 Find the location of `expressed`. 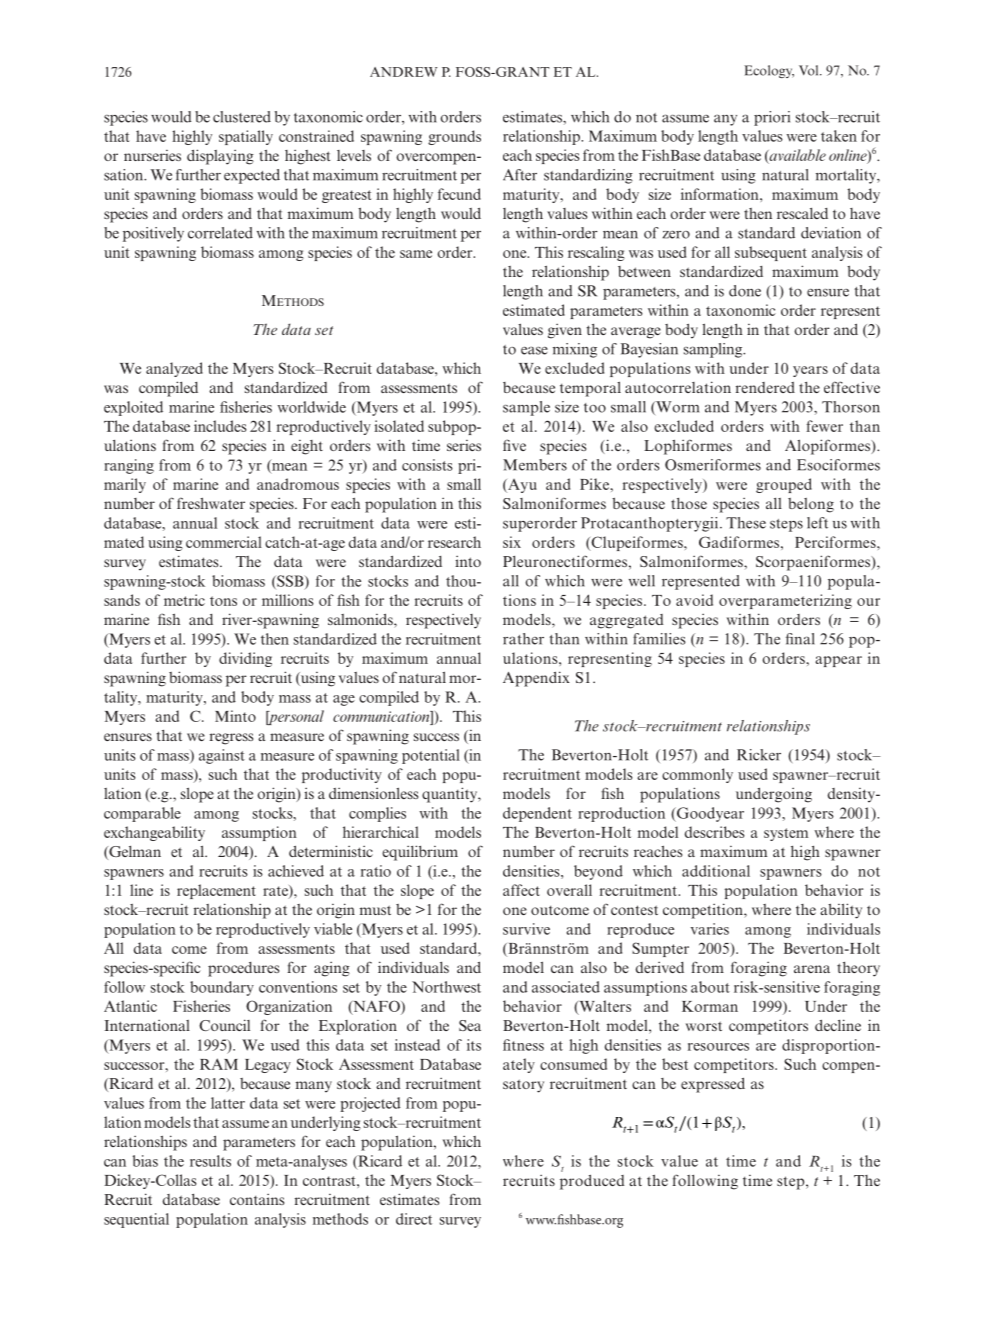

expressed is located at coordinates (713, 1085).
